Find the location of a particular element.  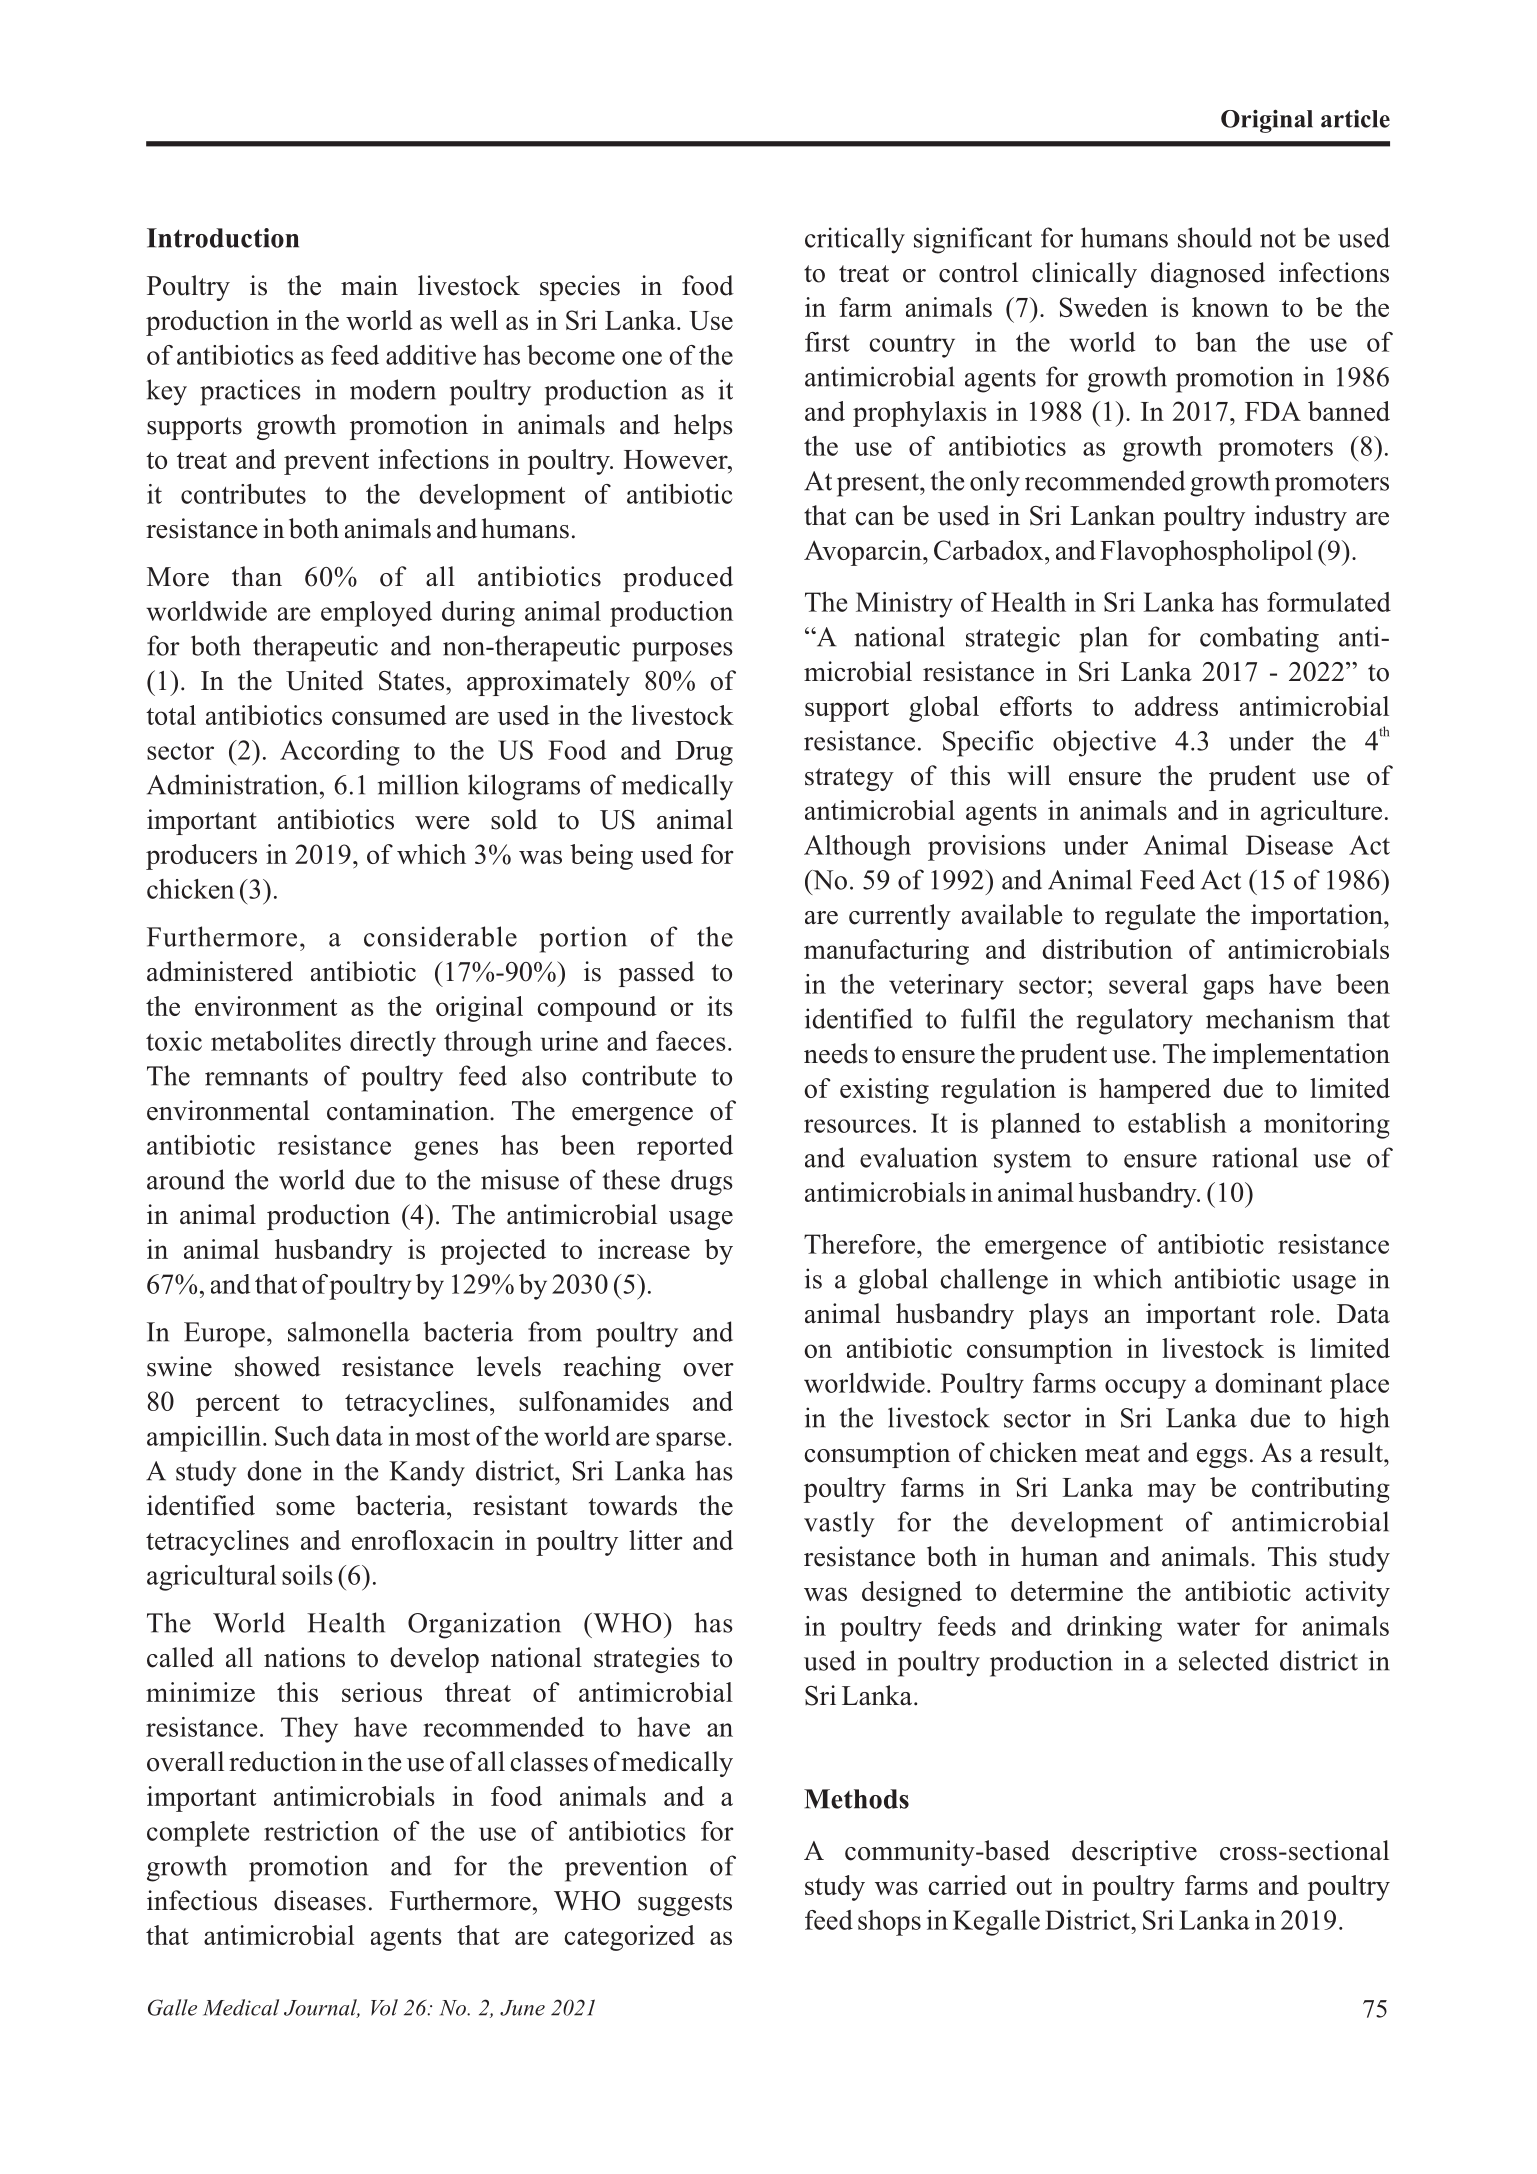

Vol is located at coordinates (384, 2007).
